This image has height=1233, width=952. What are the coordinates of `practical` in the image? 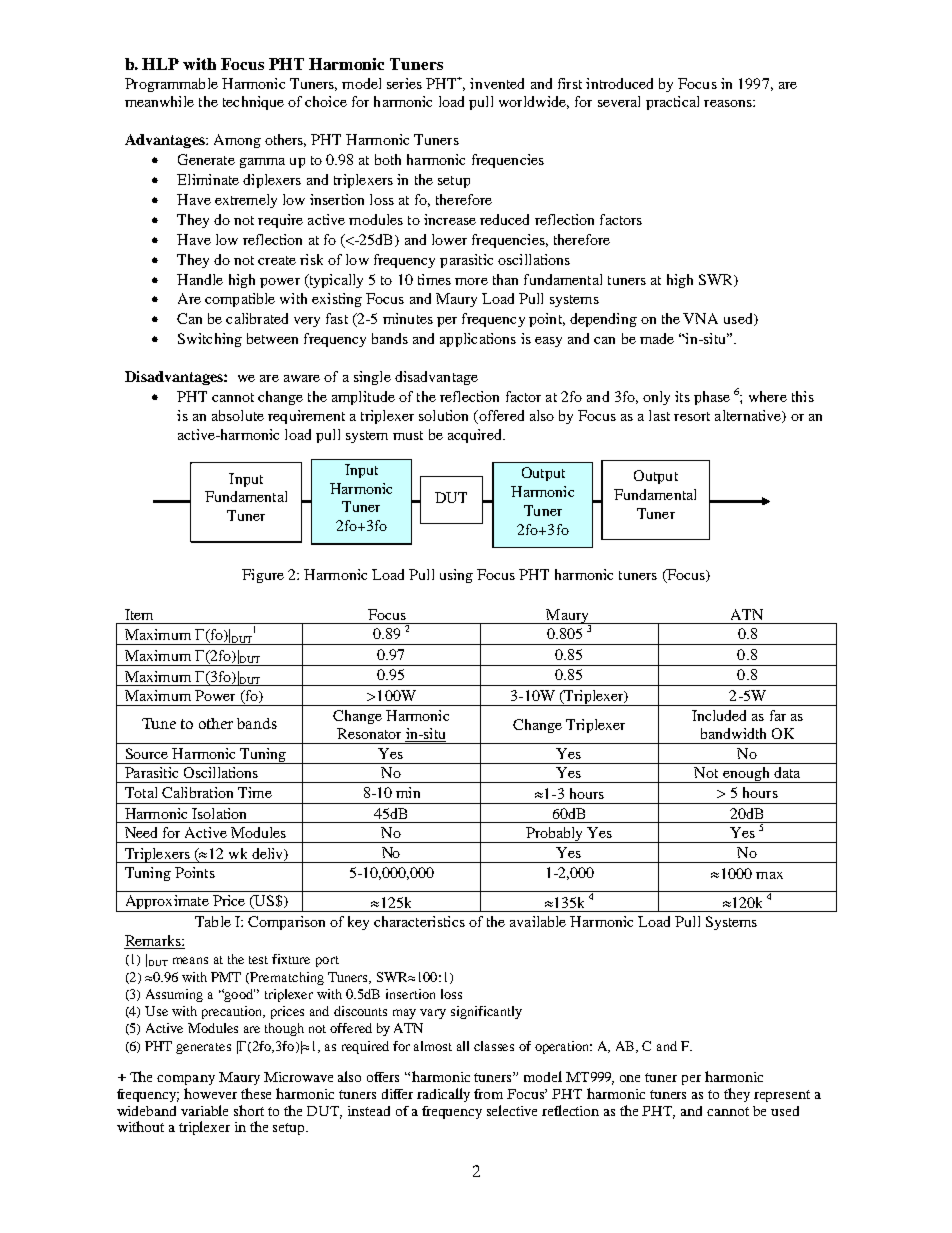 It's located at (672, 103).
